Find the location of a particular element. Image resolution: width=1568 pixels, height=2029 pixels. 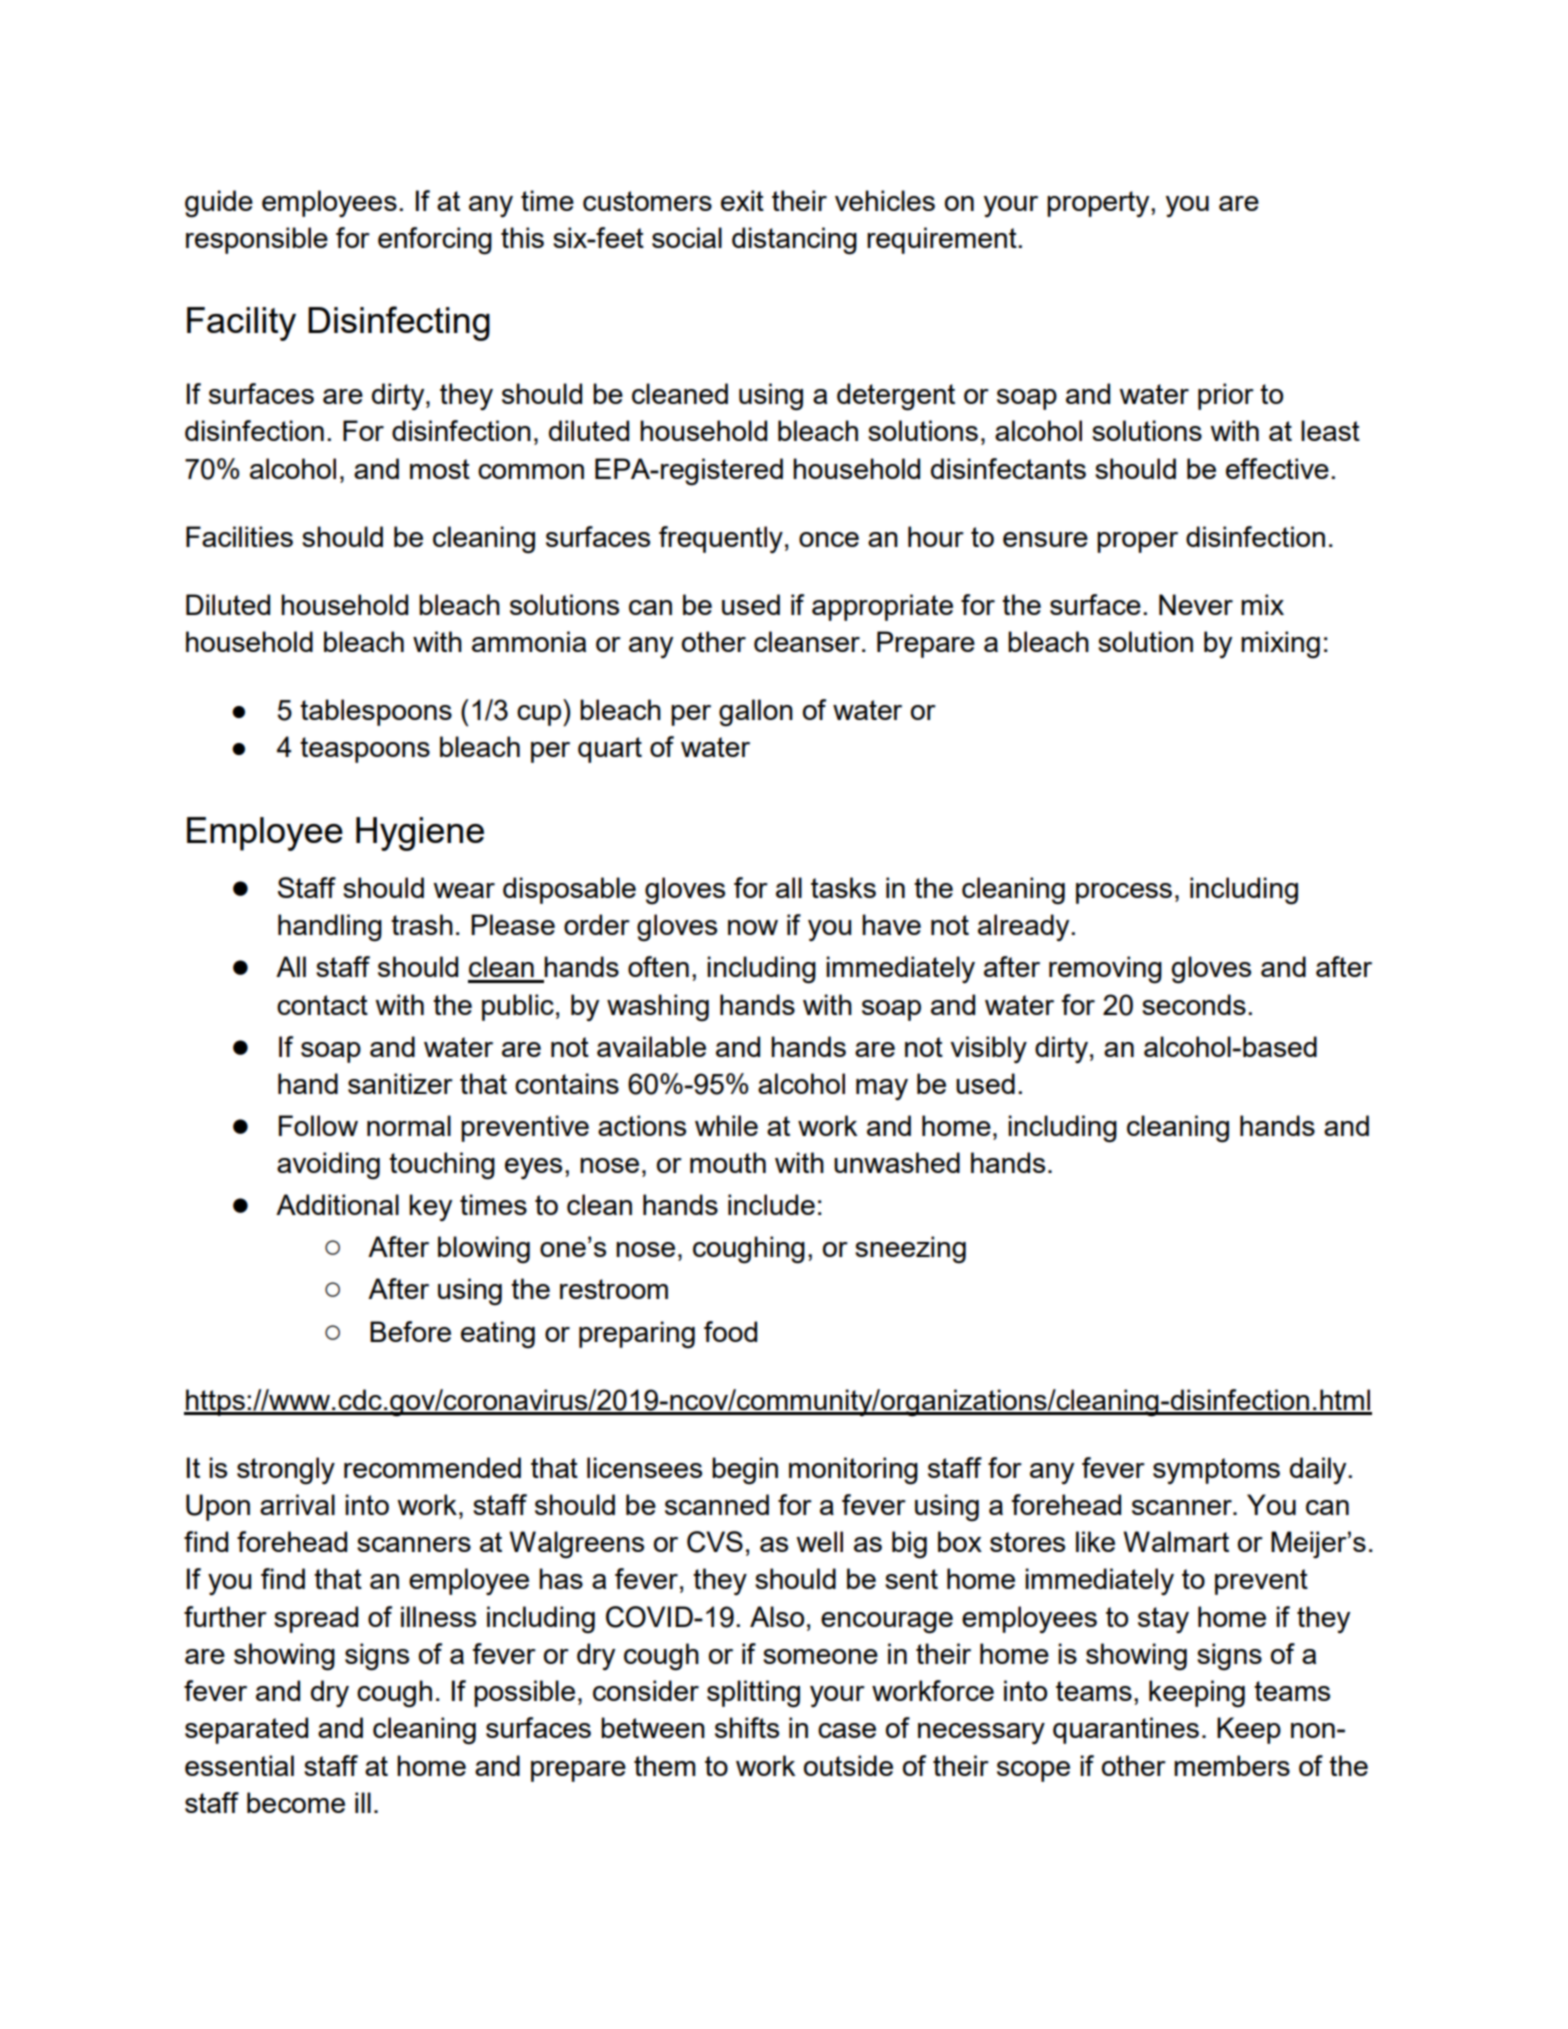

now is located at coordinates (753, 927).
